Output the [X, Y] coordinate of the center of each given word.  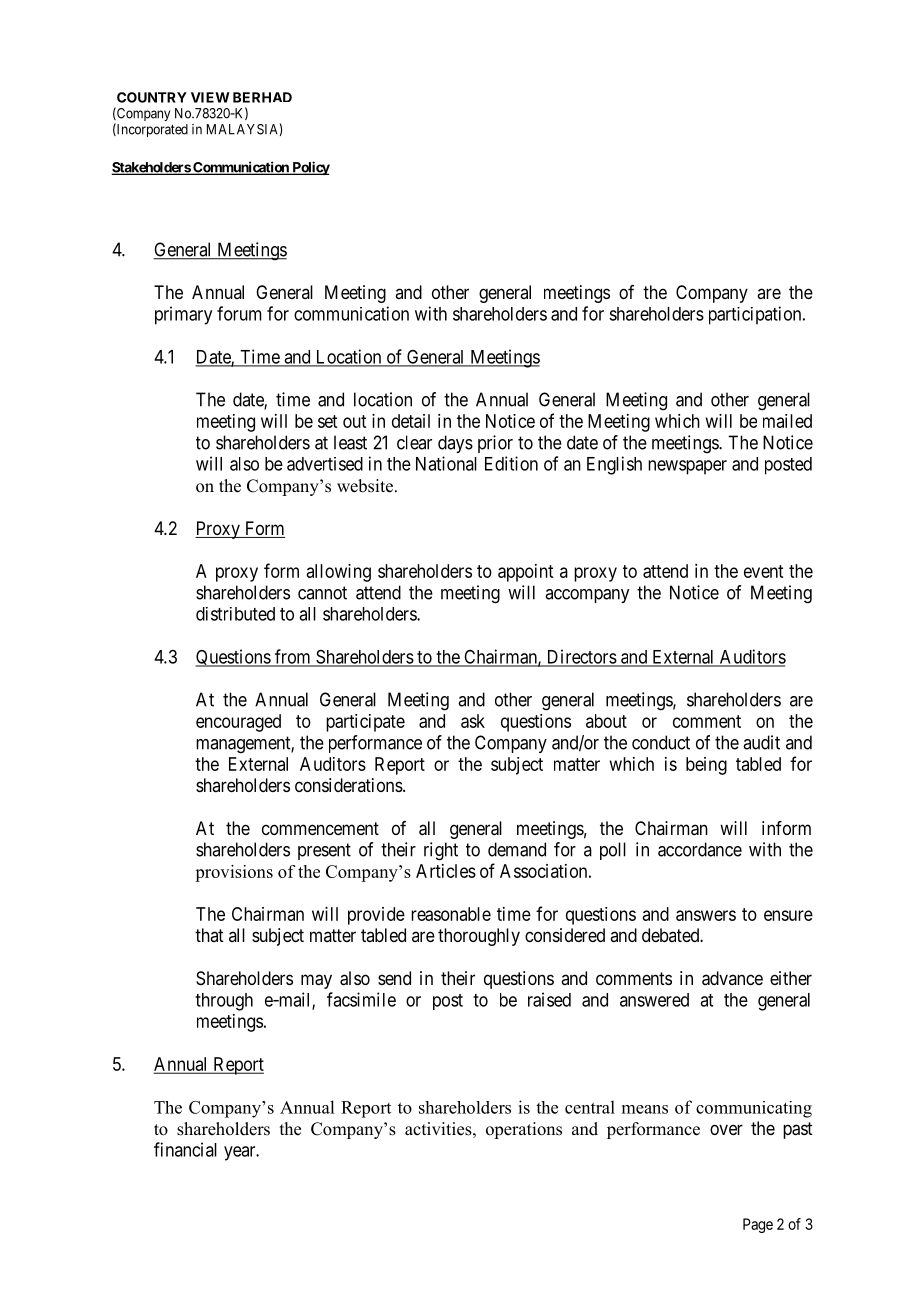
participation [756, 315]
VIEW [210, 97]
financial [185, 1149]
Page [758, 1225]
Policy [310, 168]
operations [524, 1130]
